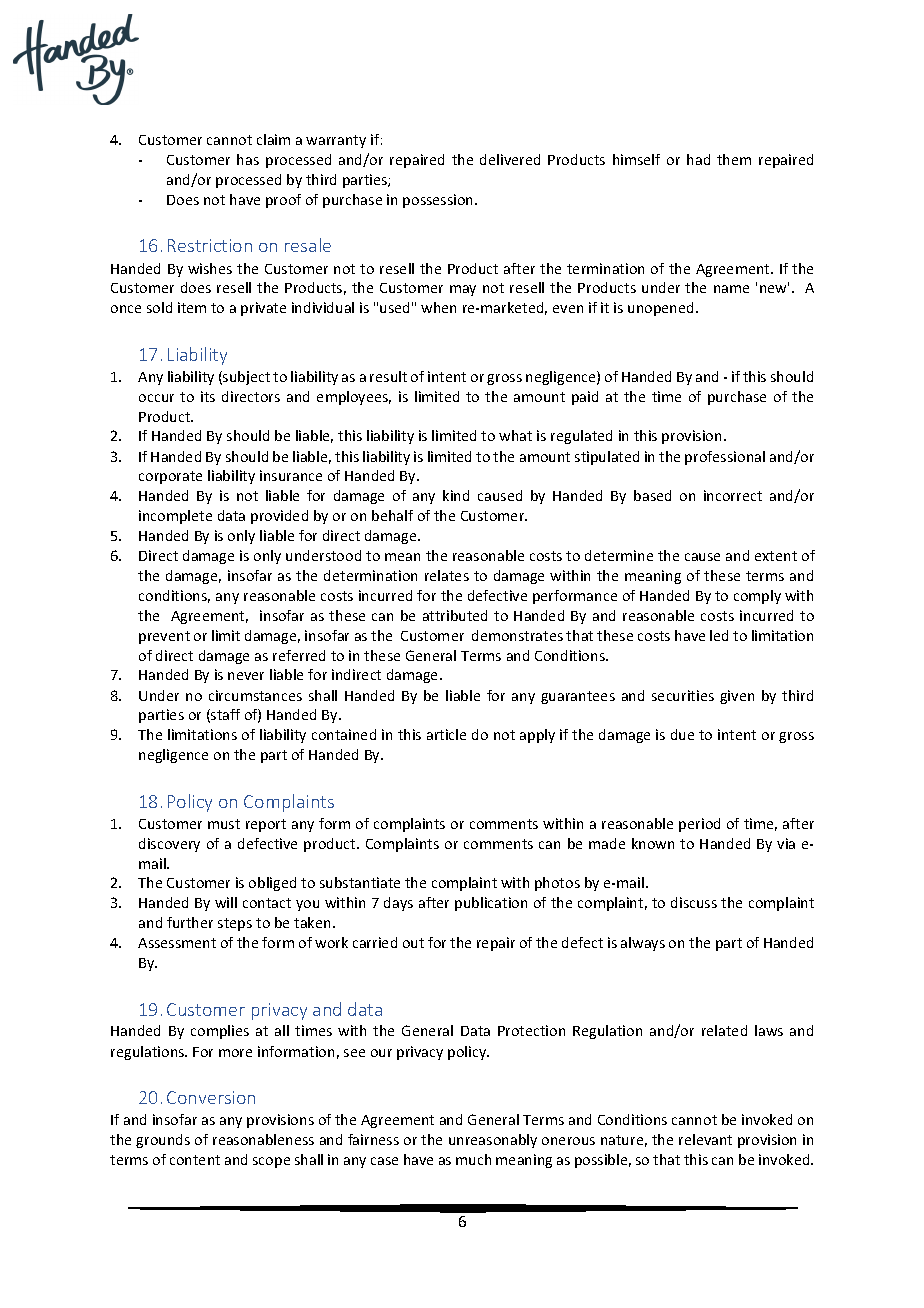 This screenshot has width=924, height=1308. Describe the element at coordinates (246, 676) in the screenshot. I see `never` at that location.
